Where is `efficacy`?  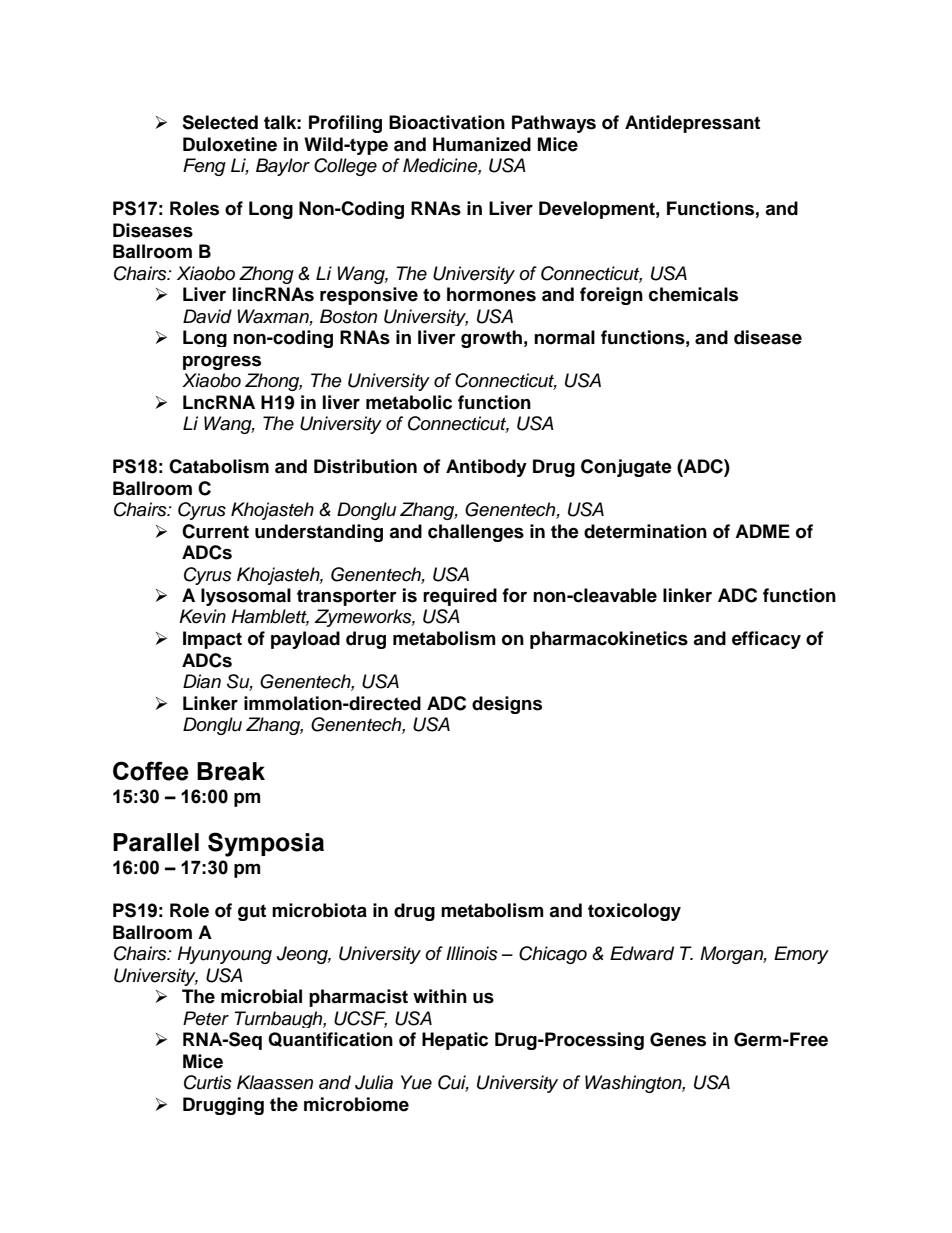
efficacy is located at coordinates (766, 640).
